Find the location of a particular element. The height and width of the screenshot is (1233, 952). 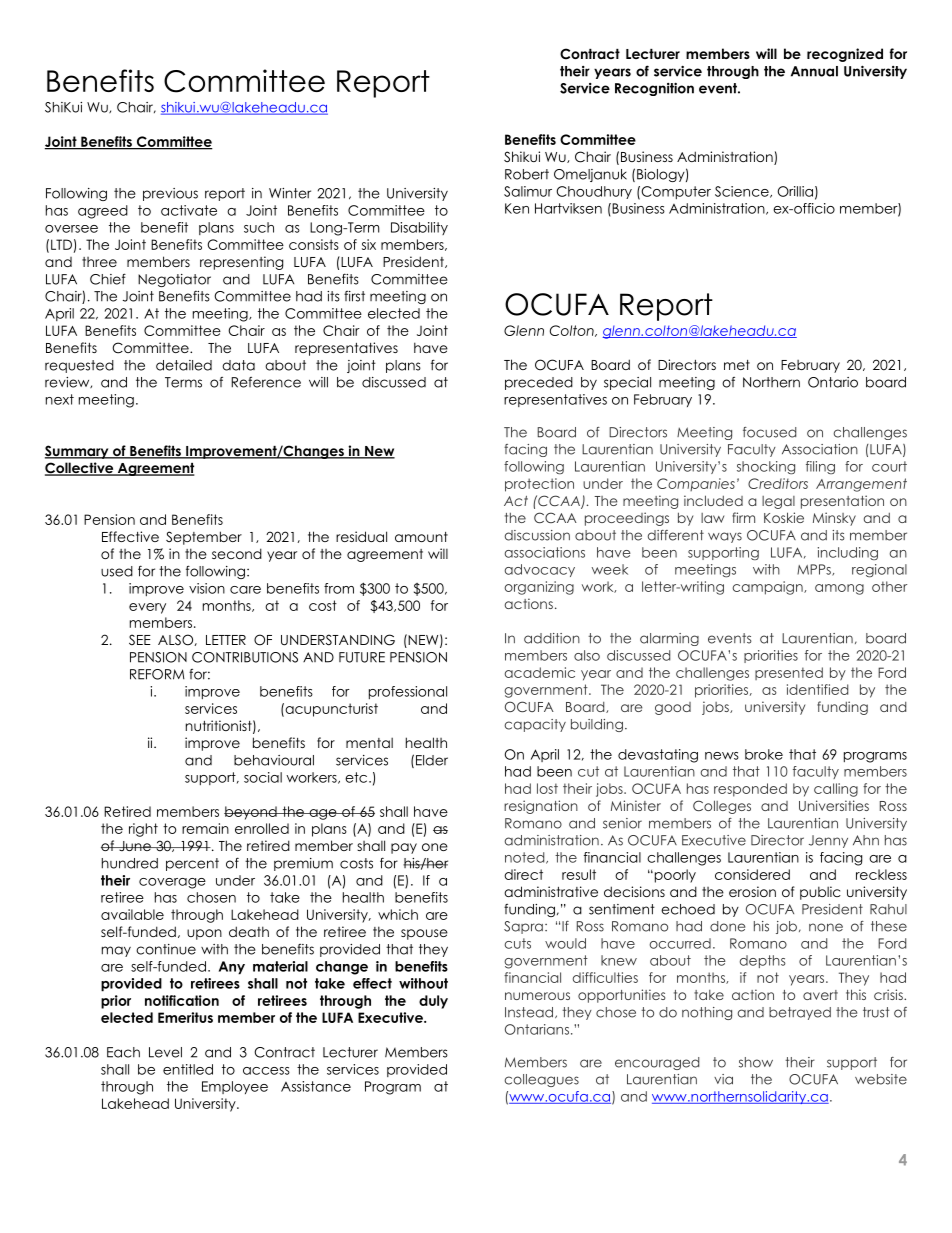

Robert is located at coordinates (527, 174).
